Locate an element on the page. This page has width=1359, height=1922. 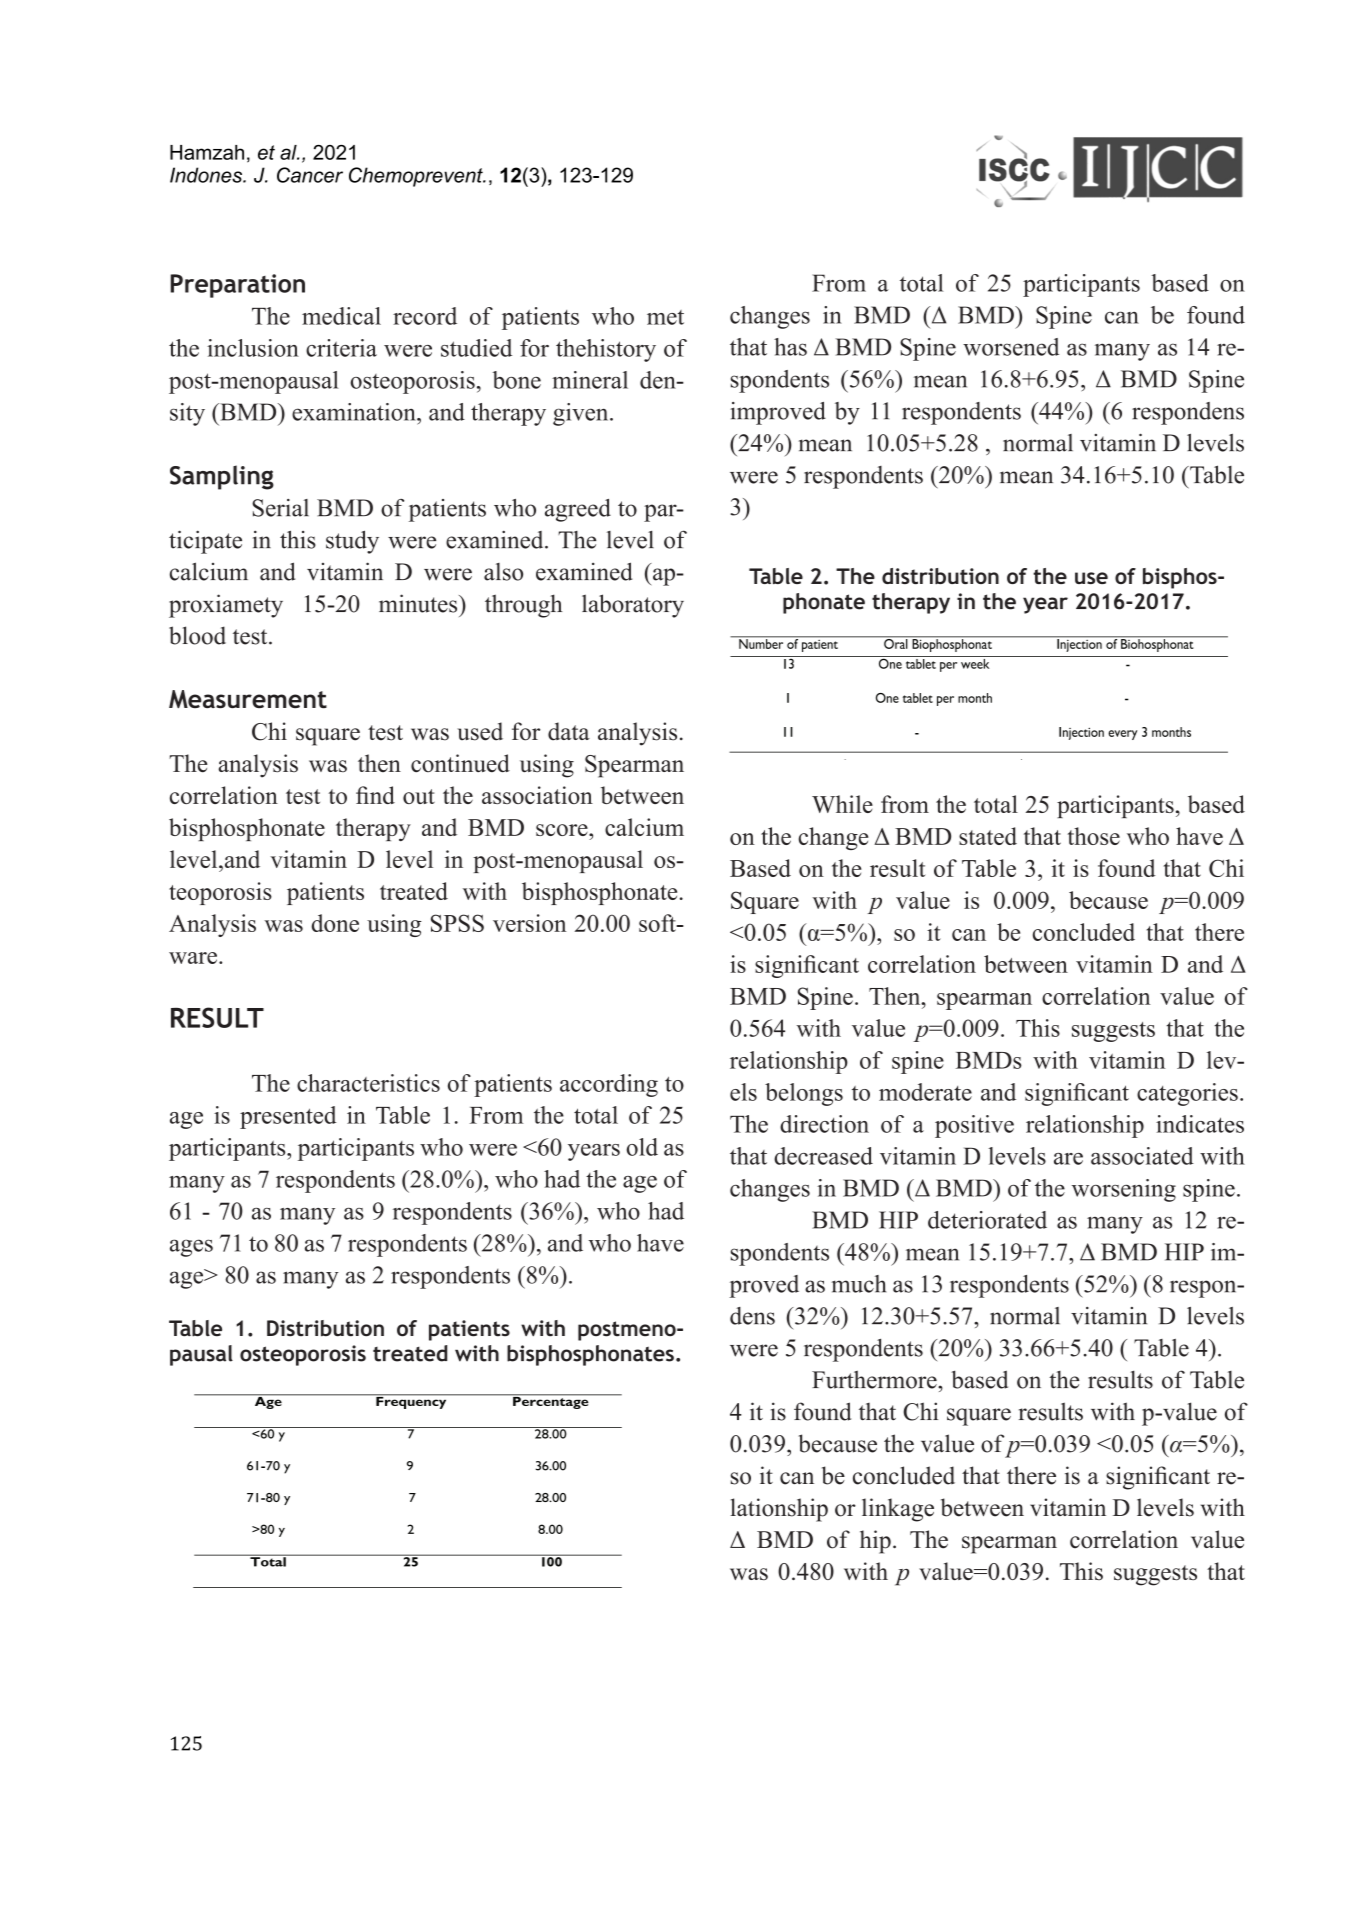
those is located at coordinates (1094, 836).
